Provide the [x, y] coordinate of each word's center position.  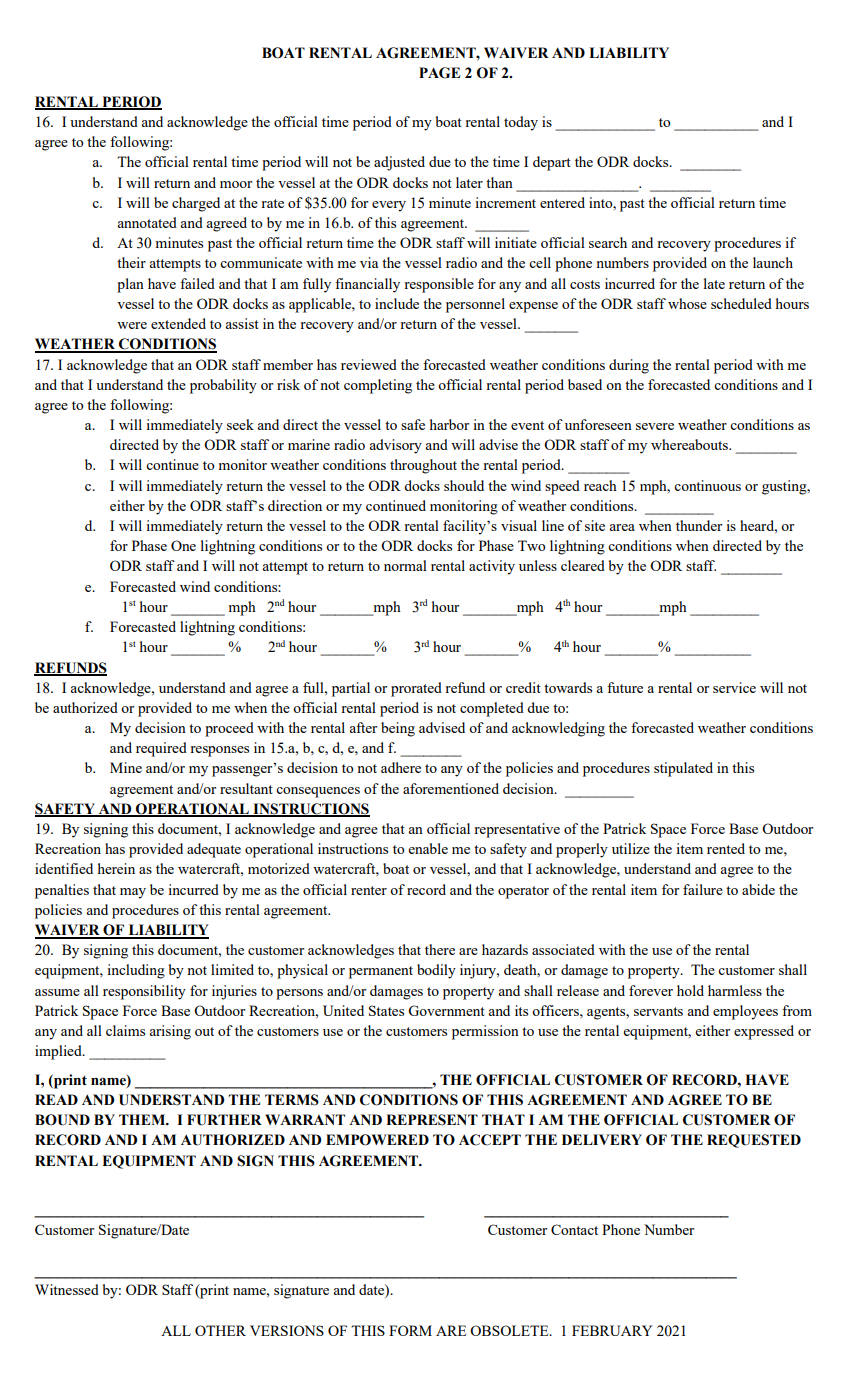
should [464, 485]
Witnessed [67, 1289]
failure [703, 889]
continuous [707, 485]
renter [369, 890]
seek [240, 424]
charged [196, 204]
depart [552, 163]
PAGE [439, 73]
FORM [410, 1330]
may [133, 893]
